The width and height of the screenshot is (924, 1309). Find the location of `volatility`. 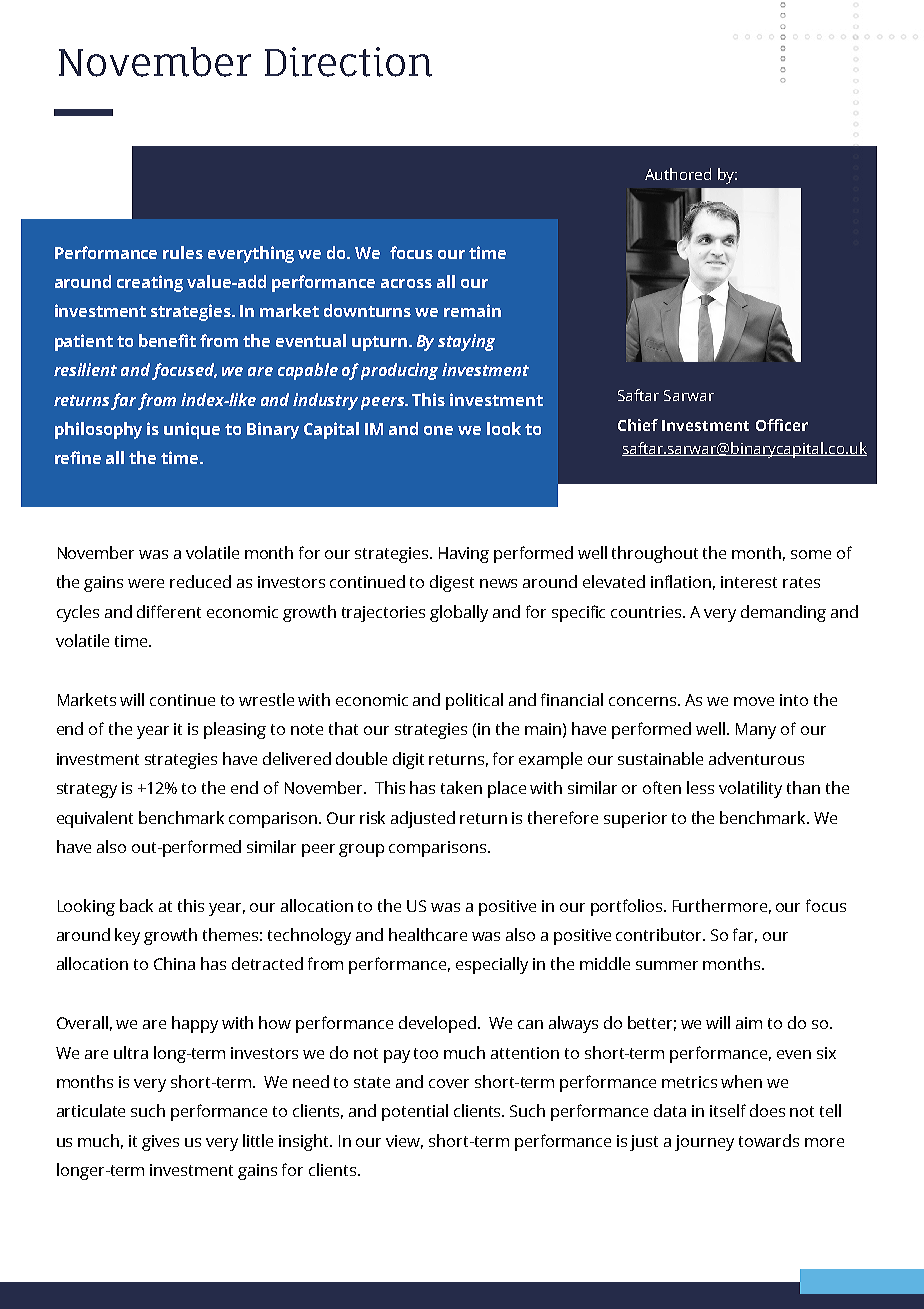

volatility is located at coordinates (750, 789).
